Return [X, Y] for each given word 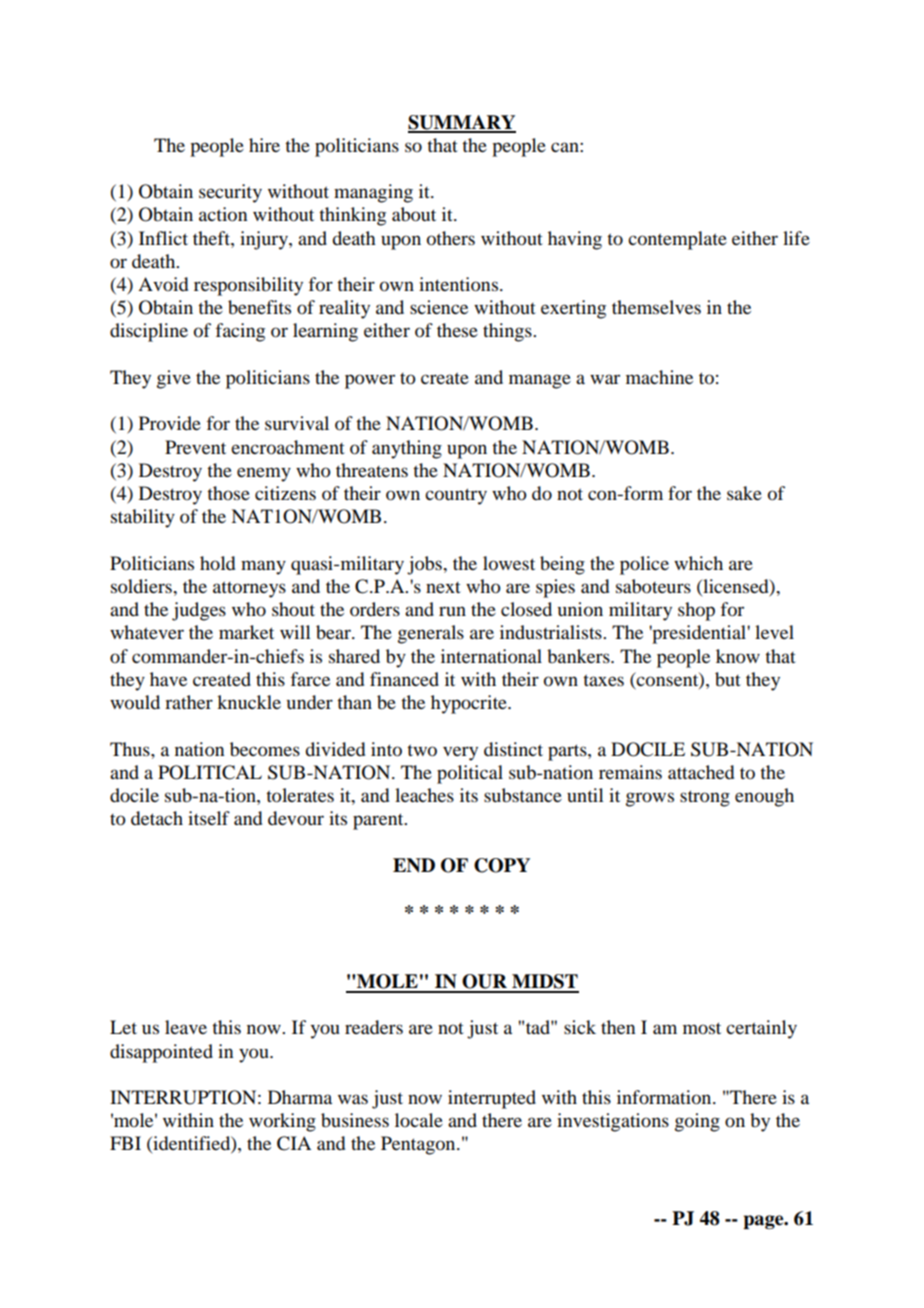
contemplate [677, 240]
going [697, 1122]
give [174, 379]
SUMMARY [462, 123]
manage [540, 381]
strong [705, 798]
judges [199, 611]
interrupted [492, 1099]
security [230, 193]
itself [209, 818]
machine [659, 377]
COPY [502, 865]
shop [696, 611]
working [282, 1122]
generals [431, 634]
